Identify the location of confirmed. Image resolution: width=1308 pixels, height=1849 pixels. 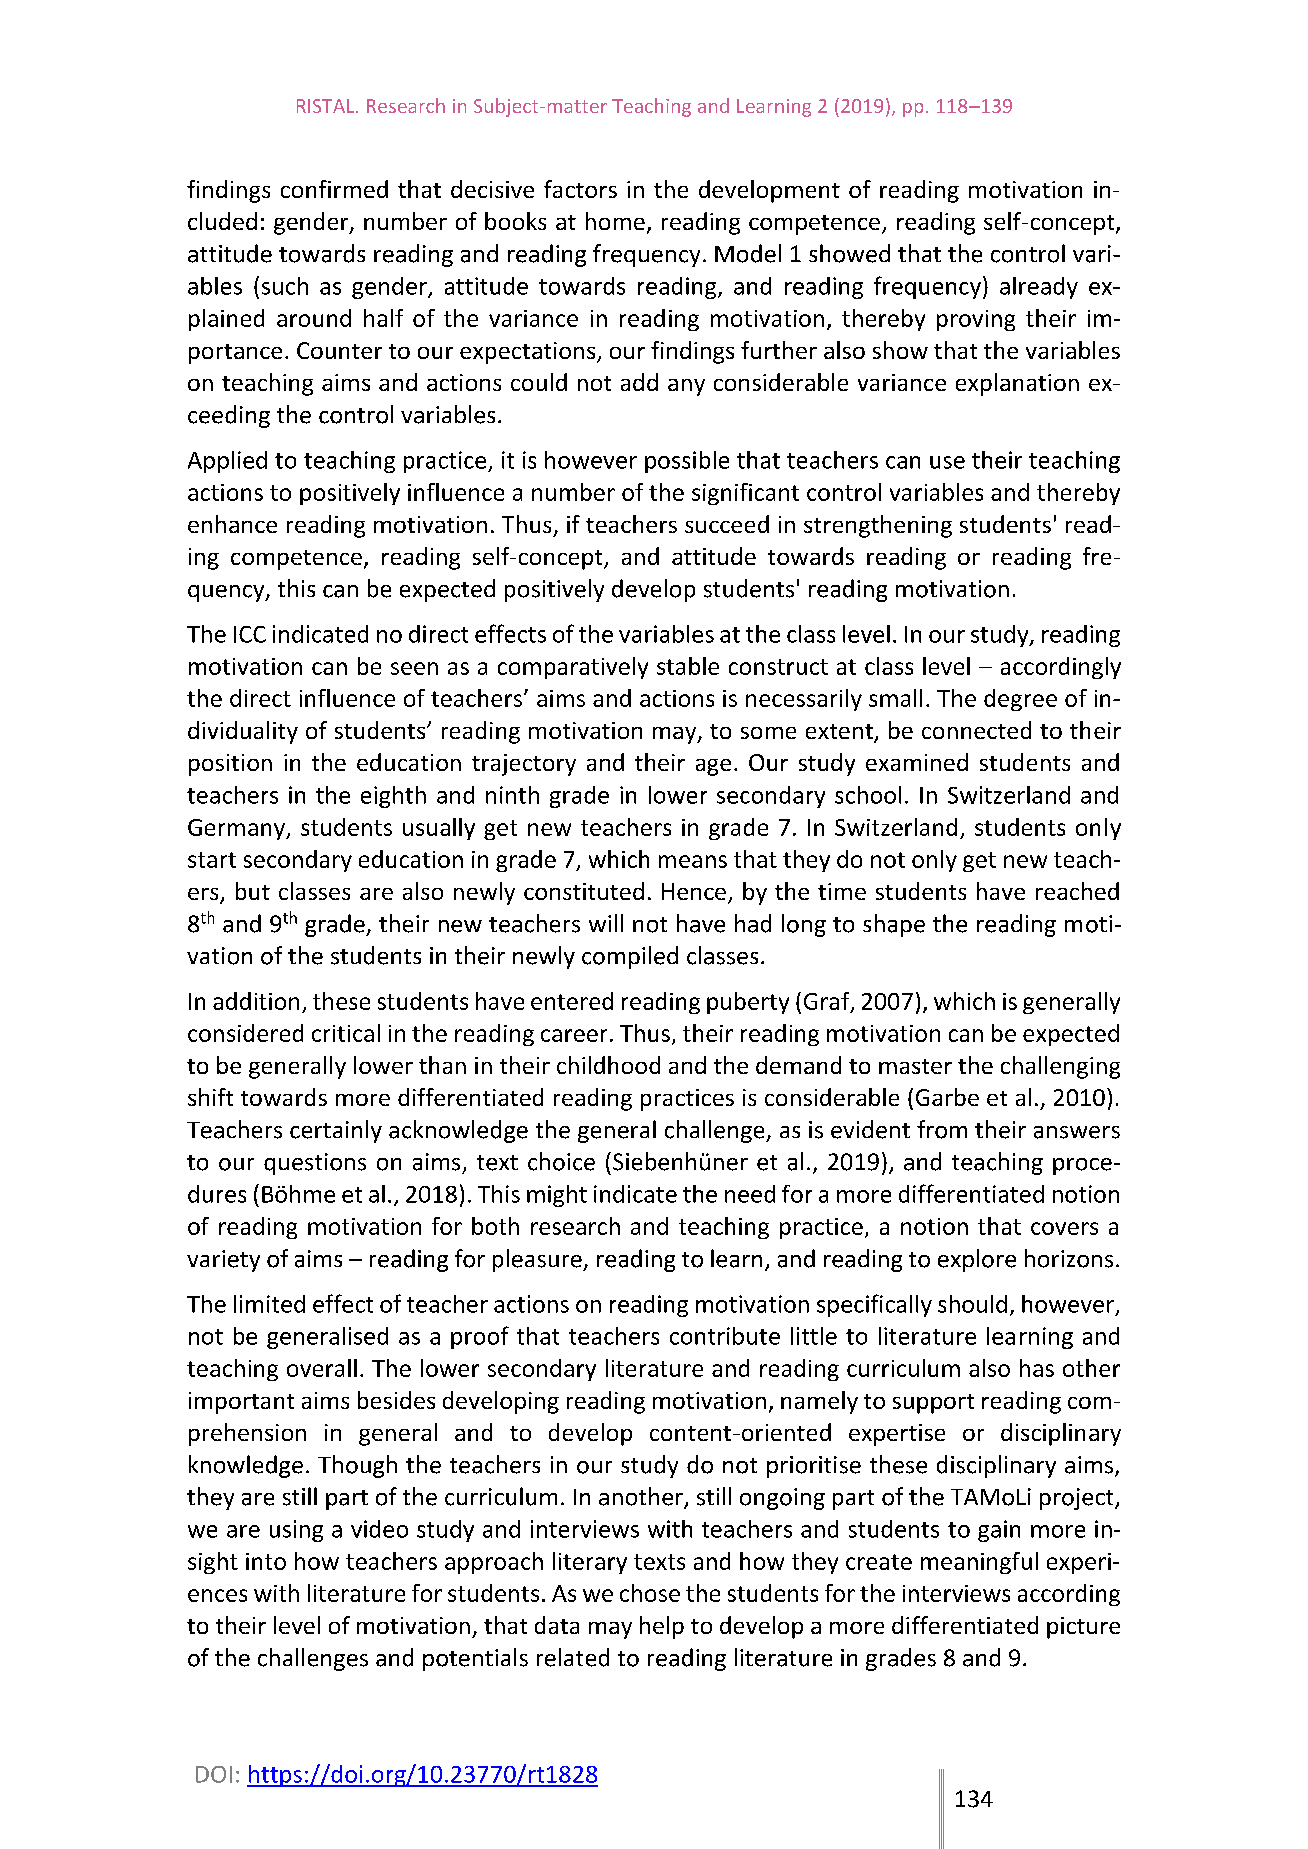
(334, 189).
